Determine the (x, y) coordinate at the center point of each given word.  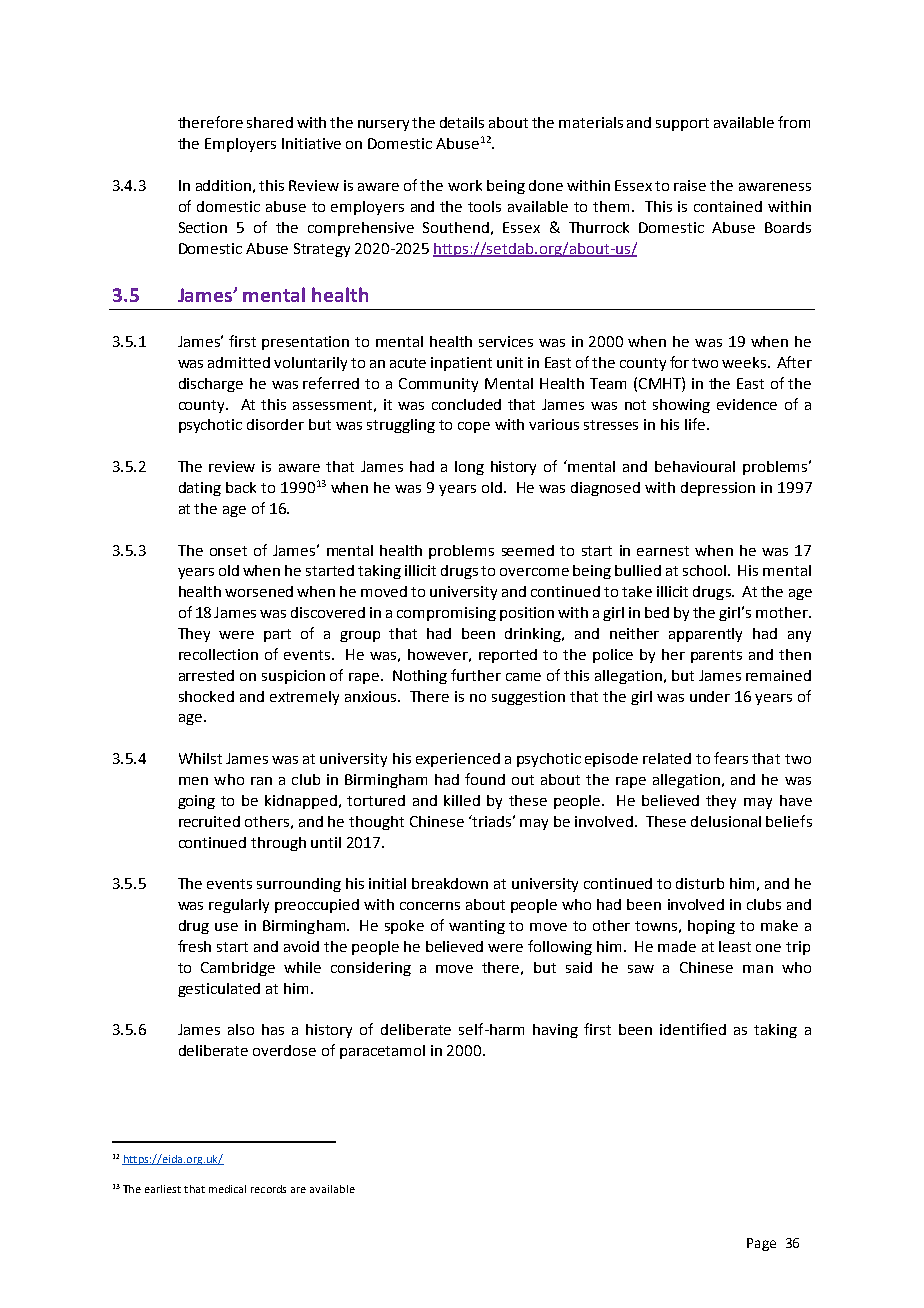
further (476, 675)
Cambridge (238, 969)
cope (474, 427)
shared (270, 122)
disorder (275, 424)
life (695, 424)
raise (690, 185)
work (465, 185)
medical (227, 1189)
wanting (477, 927)
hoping (711, 927)
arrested (206, 675)
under (710, 696)
